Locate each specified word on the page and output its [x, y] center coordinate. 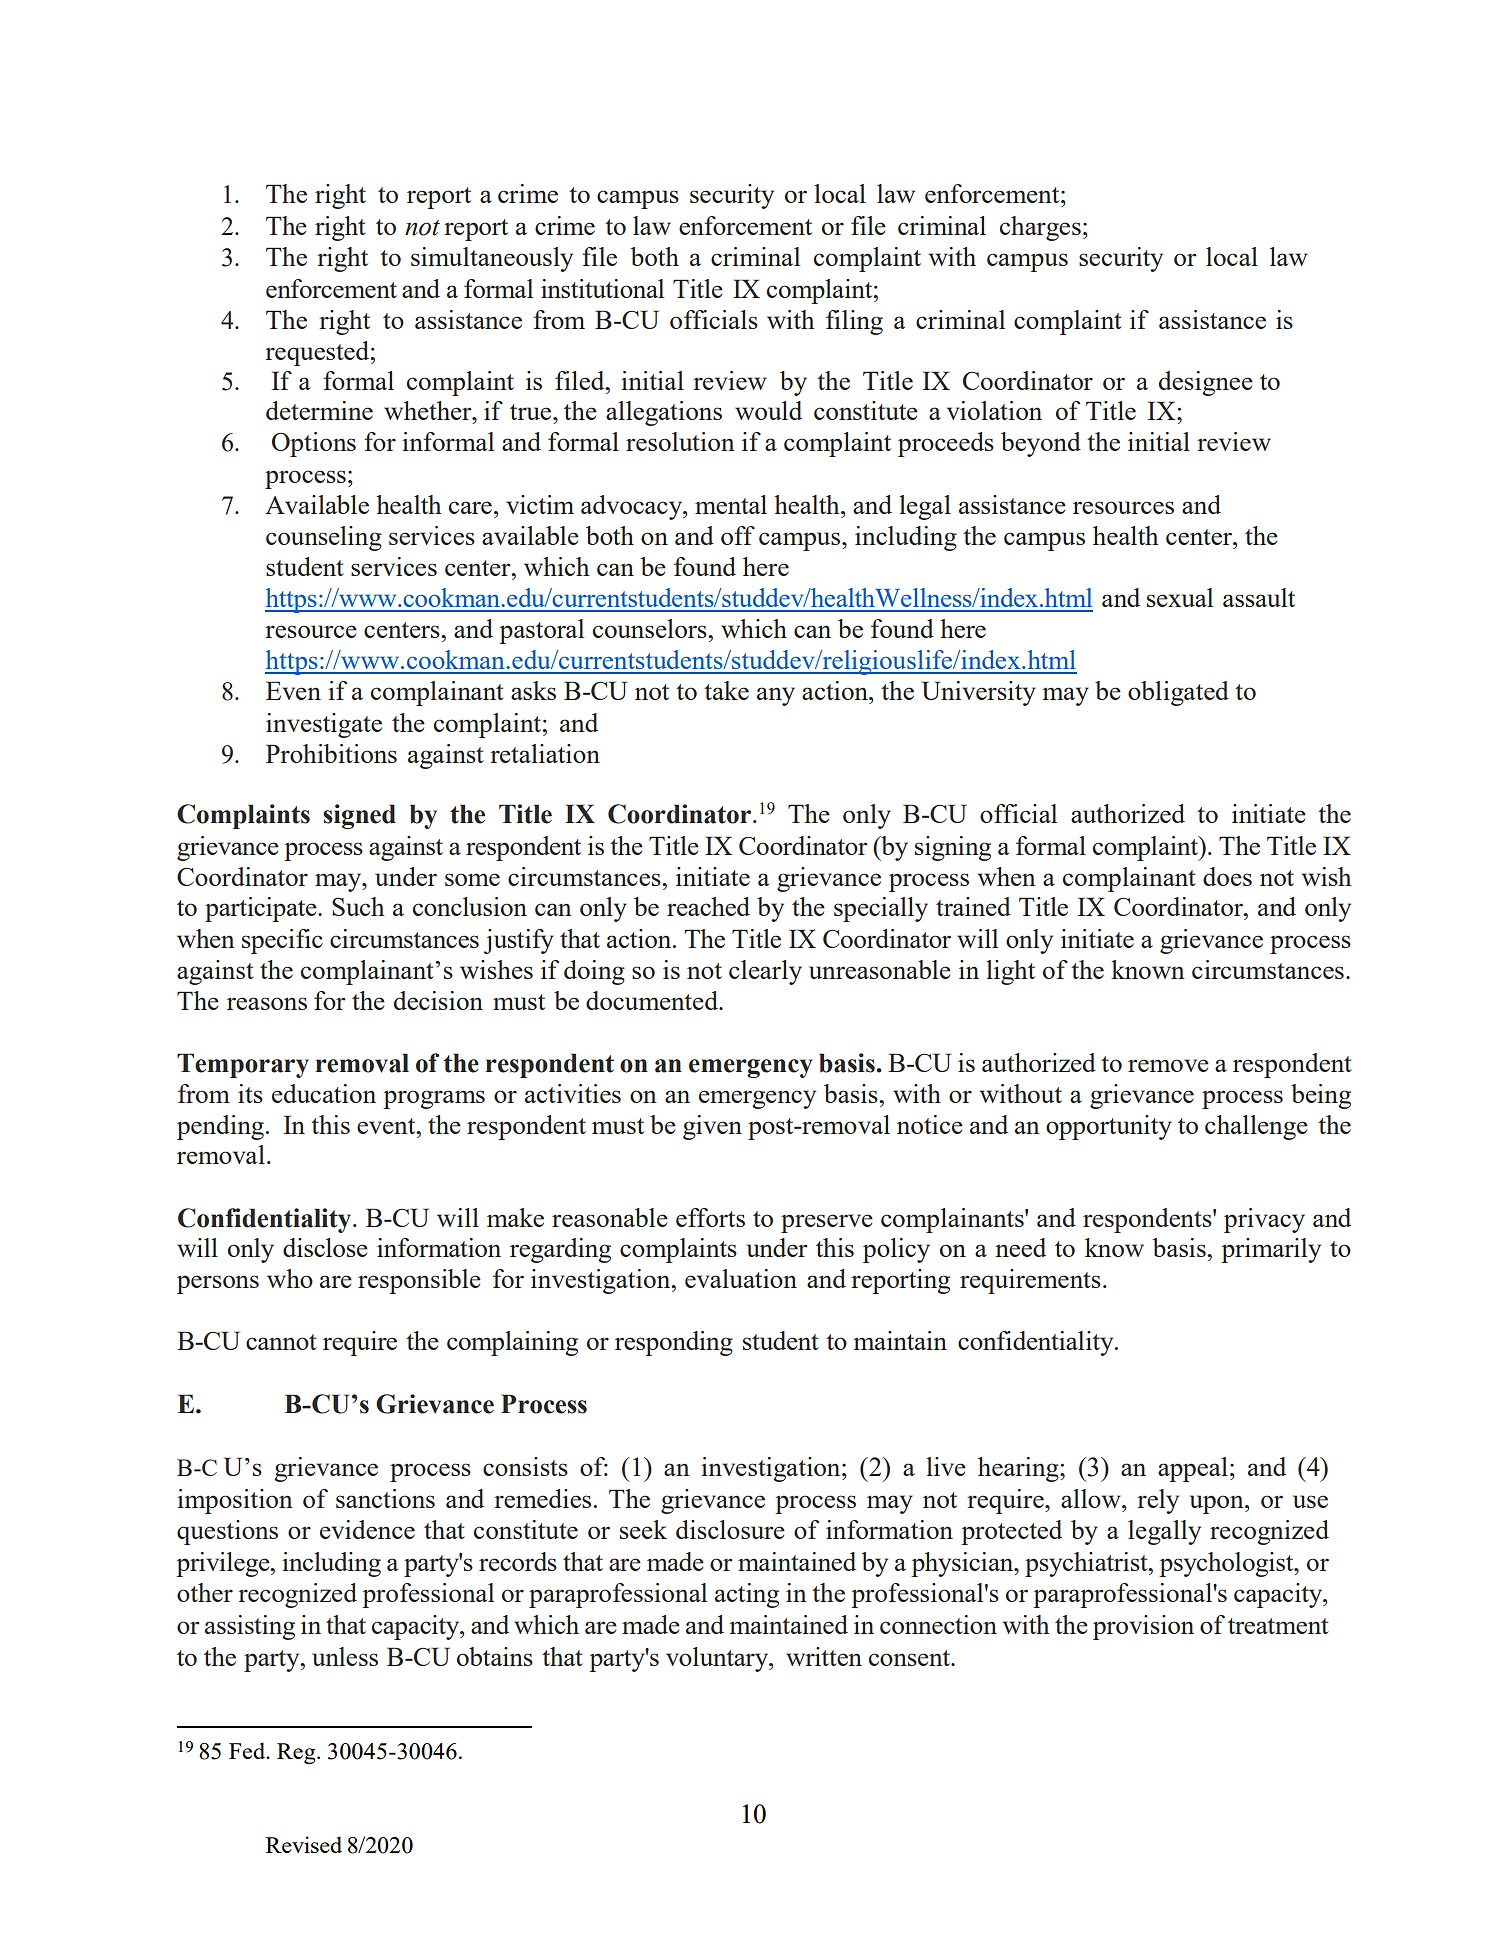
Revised [304, 1844]
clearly [765, 972]
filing [854, 322]
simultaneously [492, 259]
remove [1168, 1065]
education [324, 1093]
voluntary [718, 1659]
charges [1040, 228]
